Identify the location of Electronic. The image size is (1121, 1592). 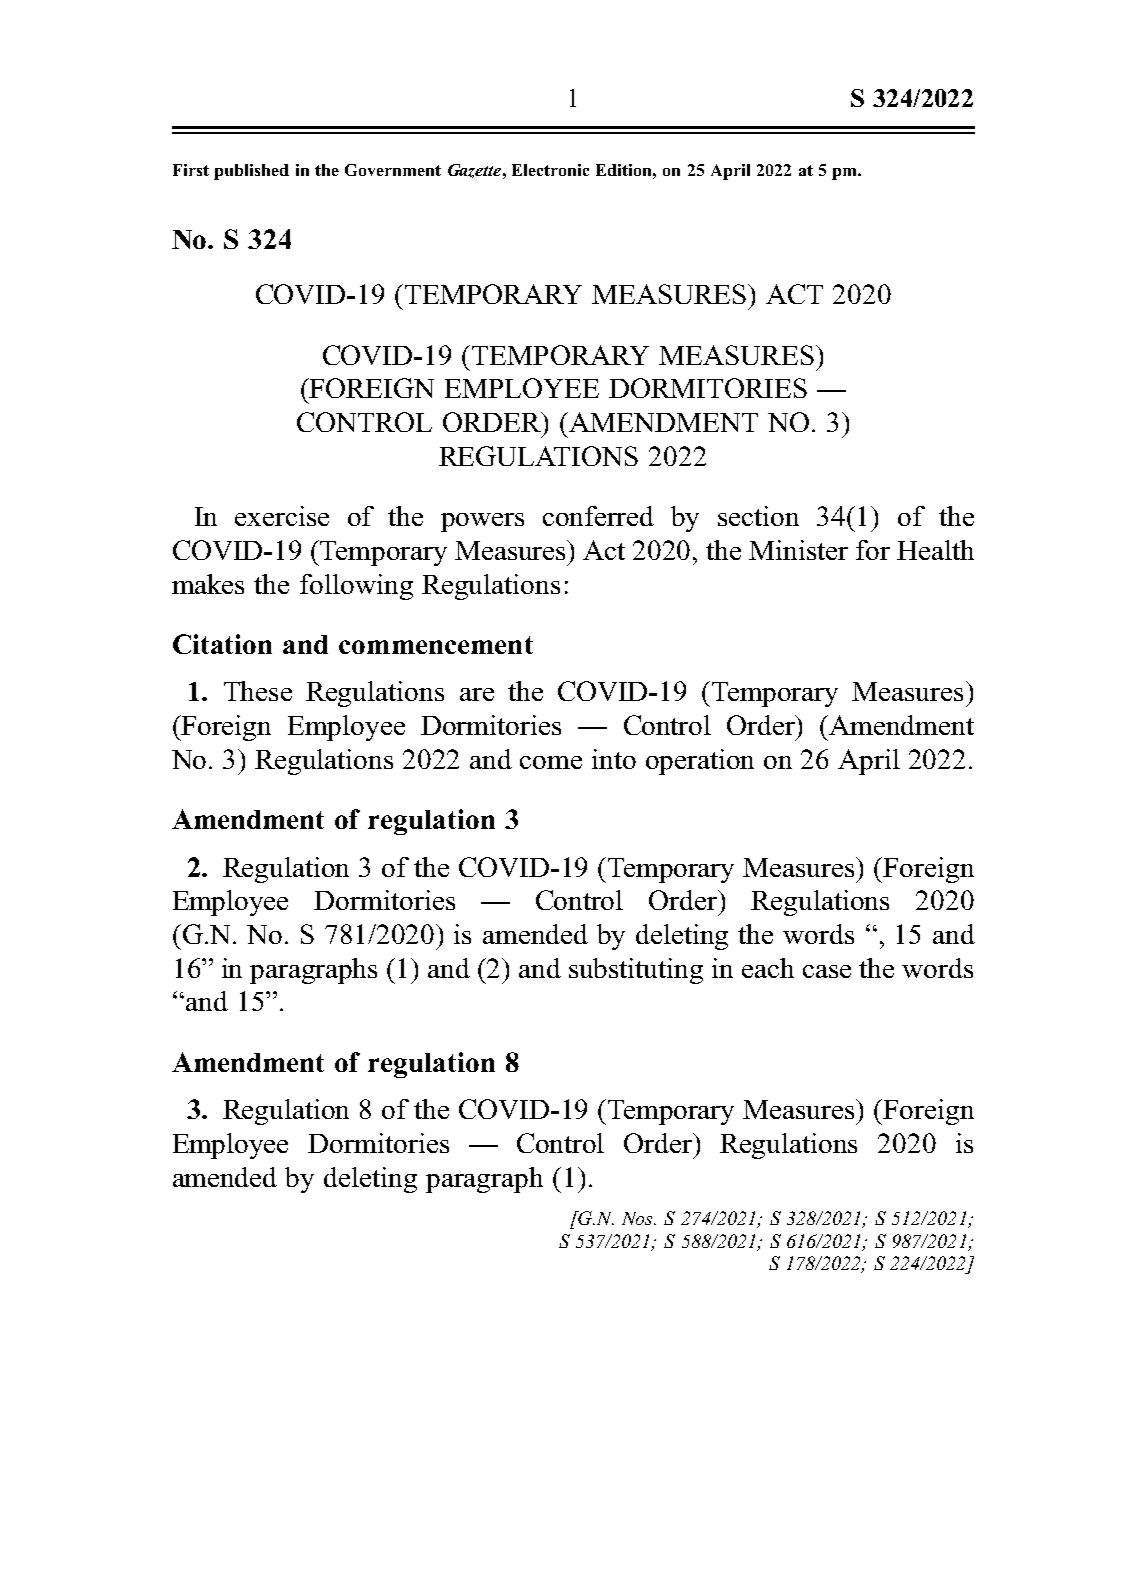
(550, 170).
